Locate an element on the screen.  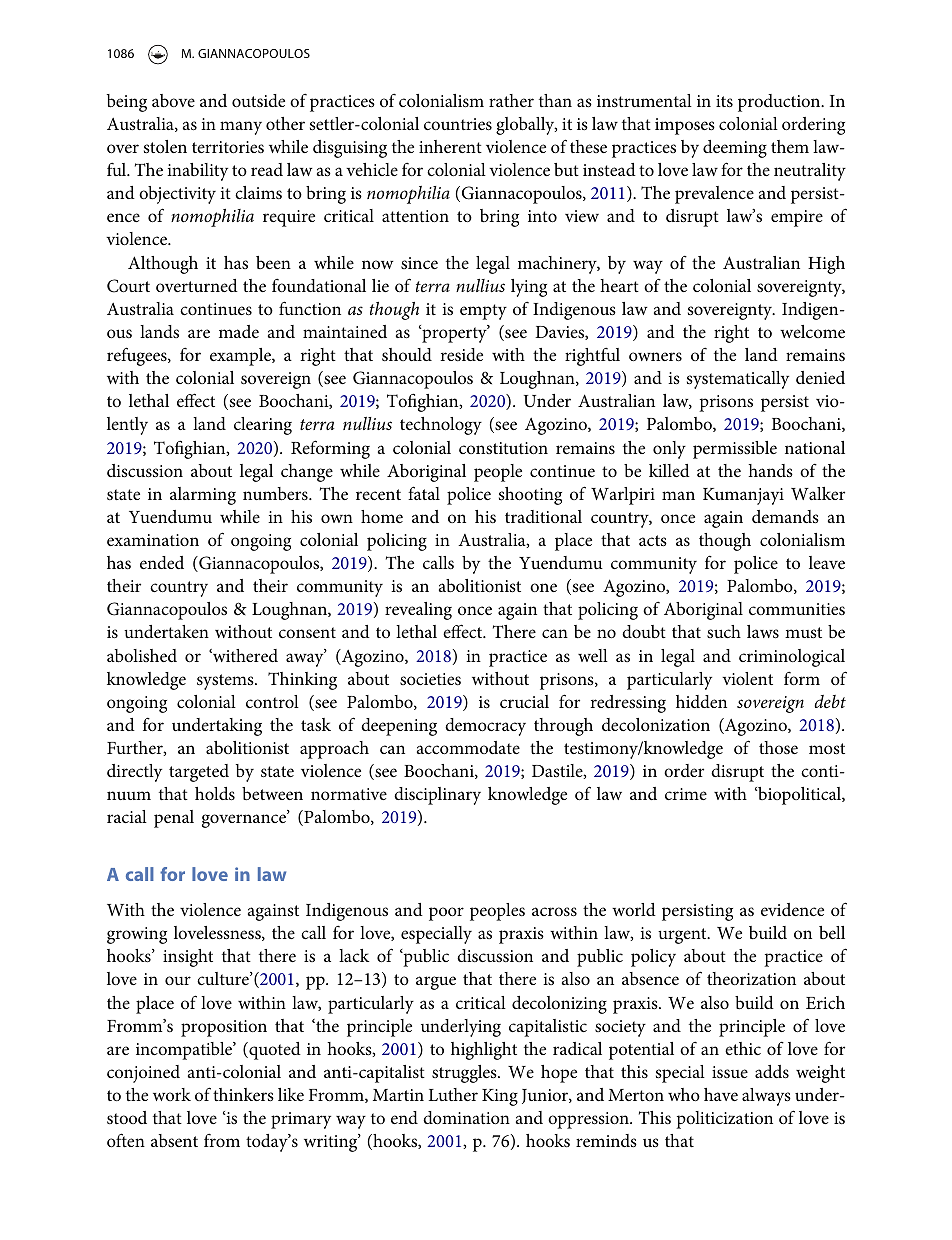
domination is located at coordinates (466, 1117).
